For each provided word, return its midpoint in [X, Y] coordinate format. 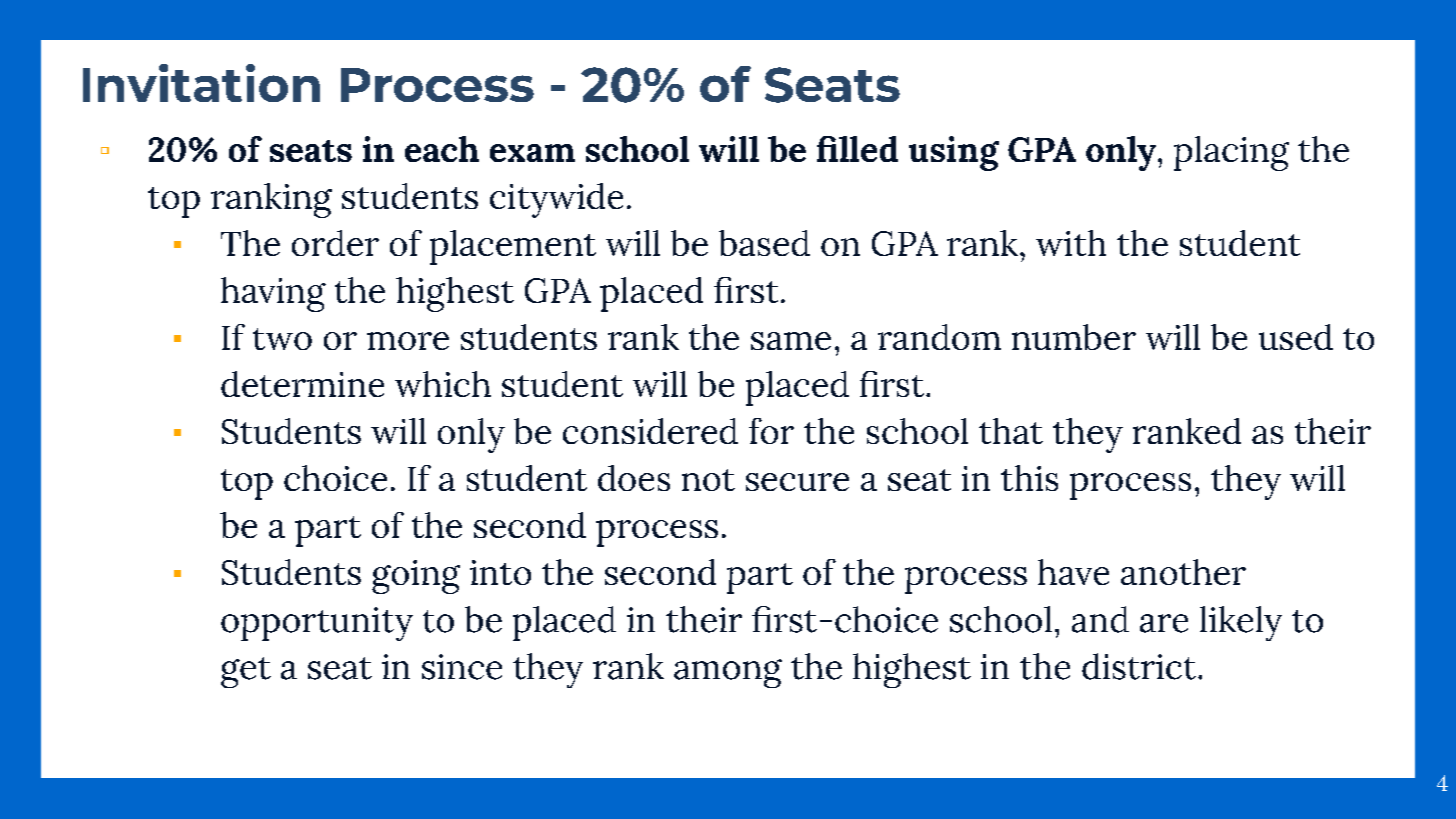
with [1071, 243]
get [246, 672]
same [791, 341]
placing [1231, 153]
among [728, 673]
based [764, 243]
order [335, 243]
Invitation [201, 83]
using [954, 153]
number [1074, 337]
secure [797, 482]
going [416, 577]
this [1029, 478]
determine [302, 384]
